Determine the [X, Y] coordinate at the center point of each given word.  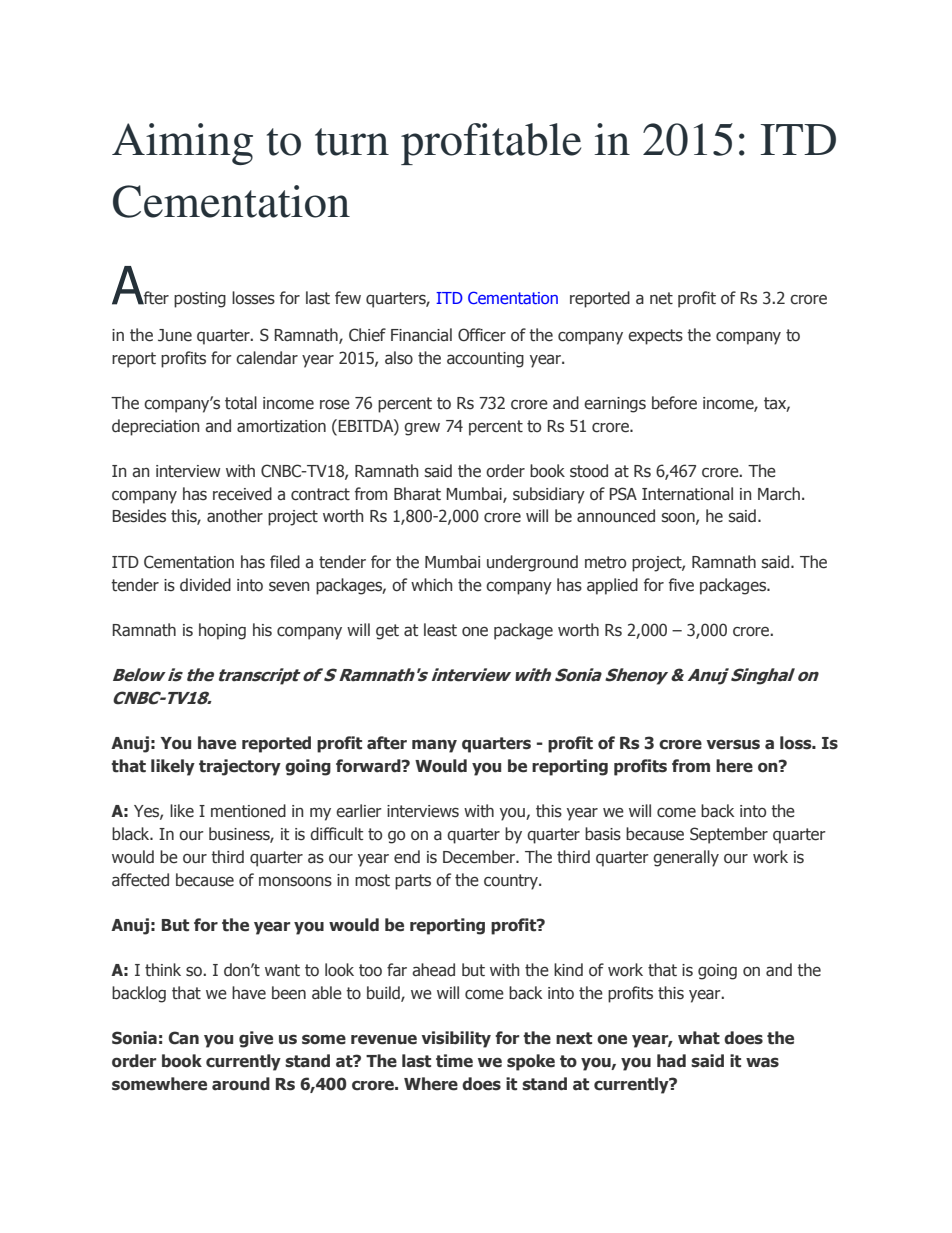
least [440, 630]
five [681, 585]
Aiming [182, 144]
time [454, 1061]
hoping [222, 631]
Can [184, 1038]
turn [352, 142]
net [661, 298]
